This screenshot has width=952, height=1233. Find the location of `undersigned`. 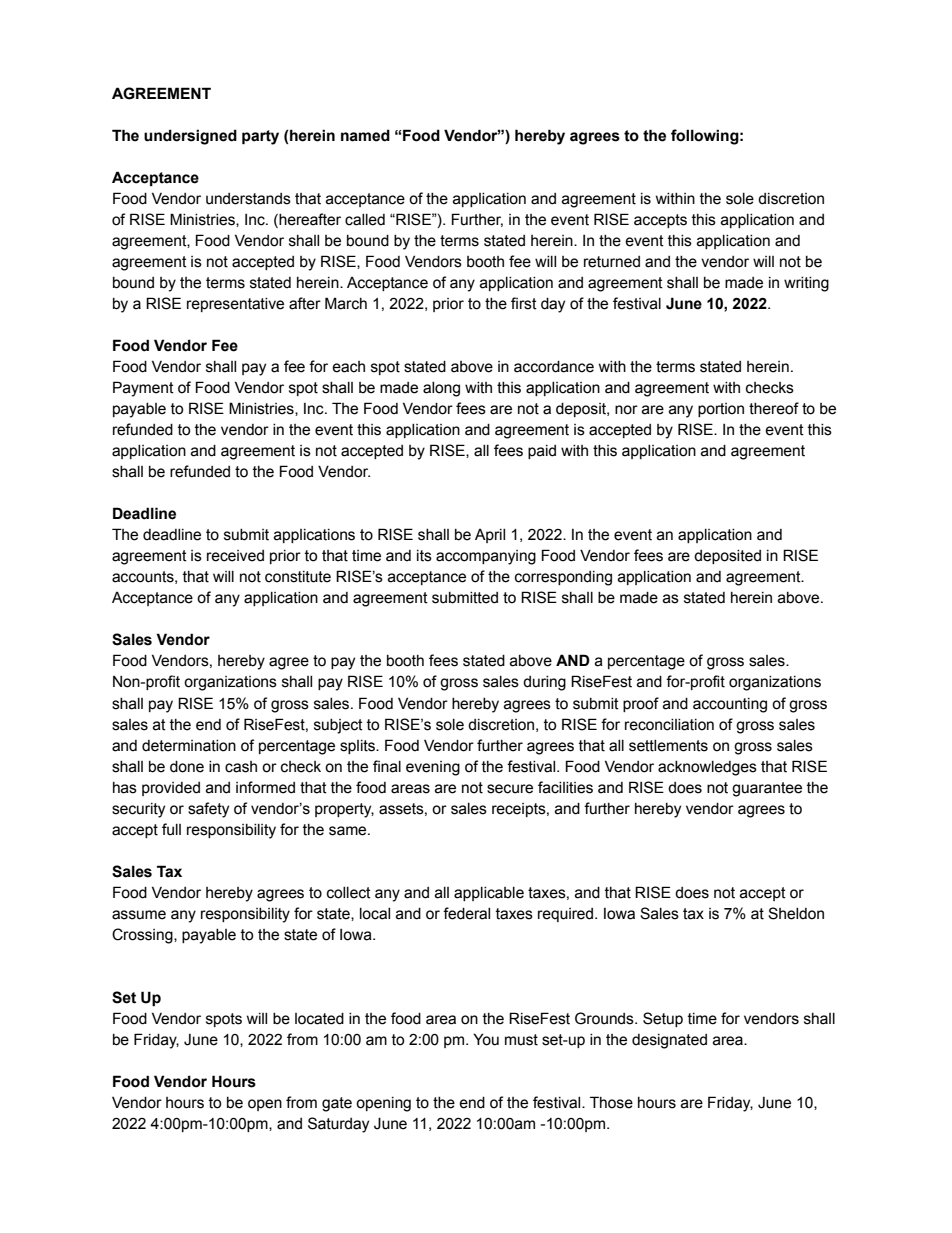

undersigned is located at coordinates (190, 137).
